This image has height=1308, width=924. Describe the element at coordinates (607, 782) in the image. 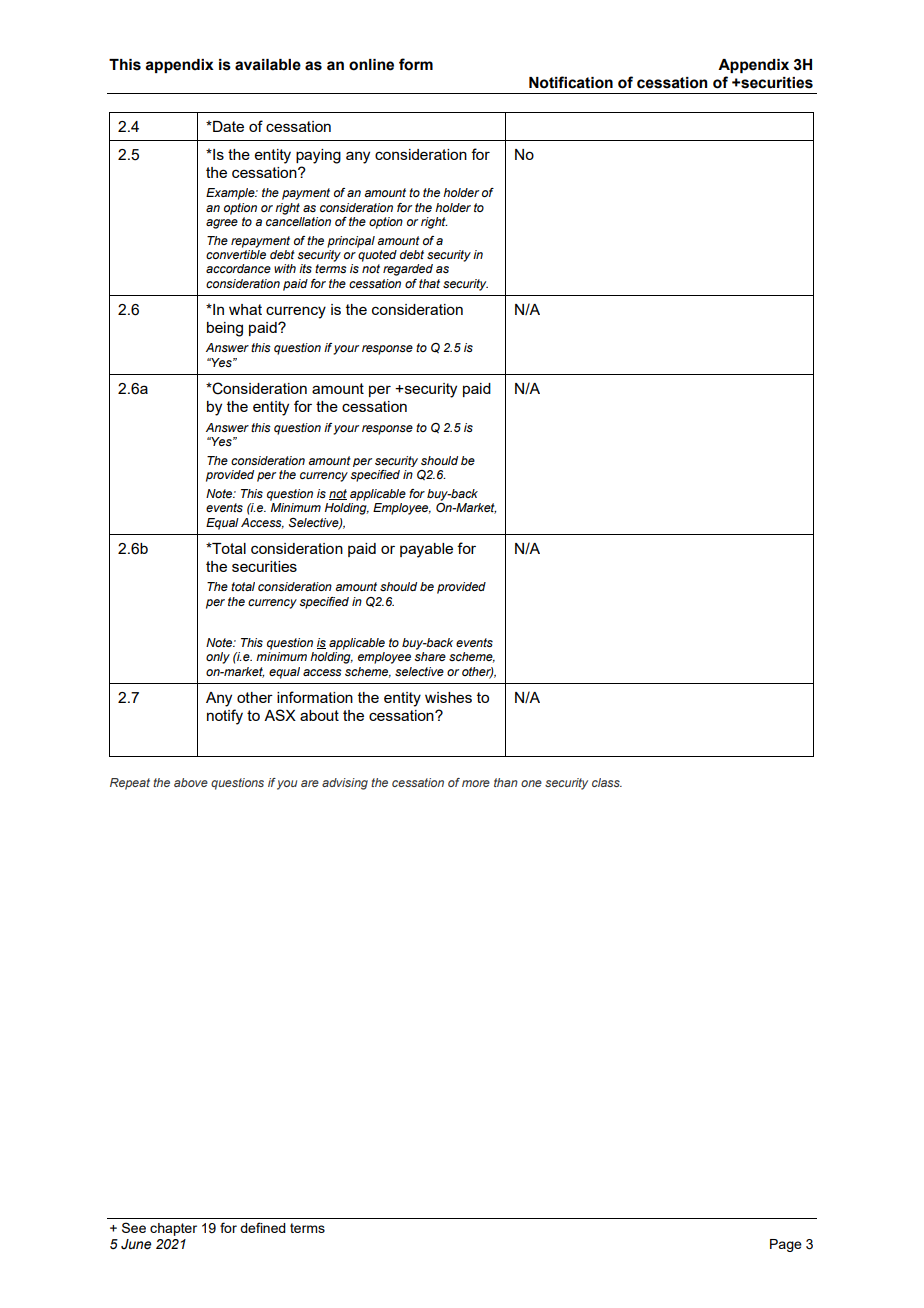

I see `class` at that location.
